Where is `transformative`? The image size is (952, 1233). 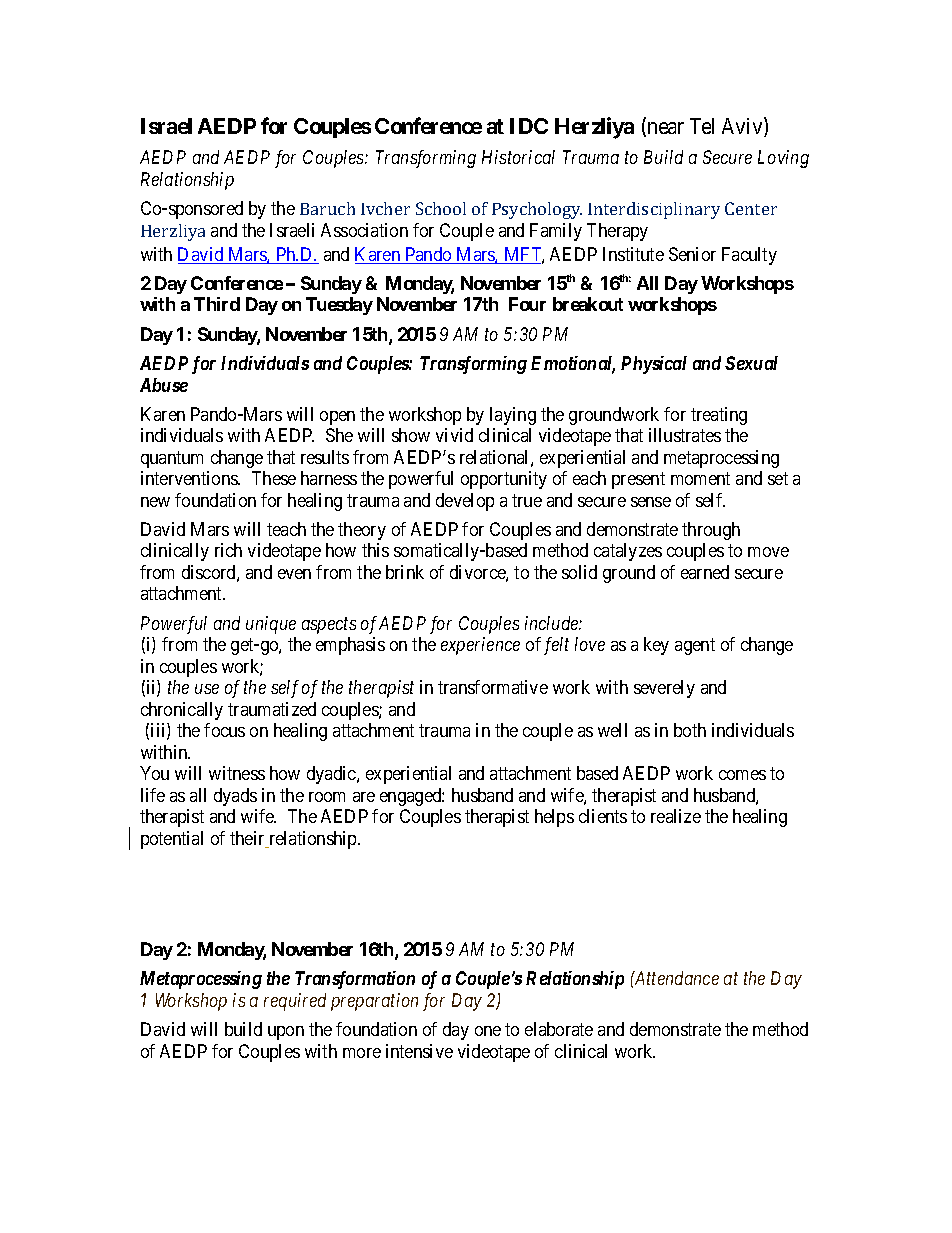 transformative is located at coordinates (493, 687).
